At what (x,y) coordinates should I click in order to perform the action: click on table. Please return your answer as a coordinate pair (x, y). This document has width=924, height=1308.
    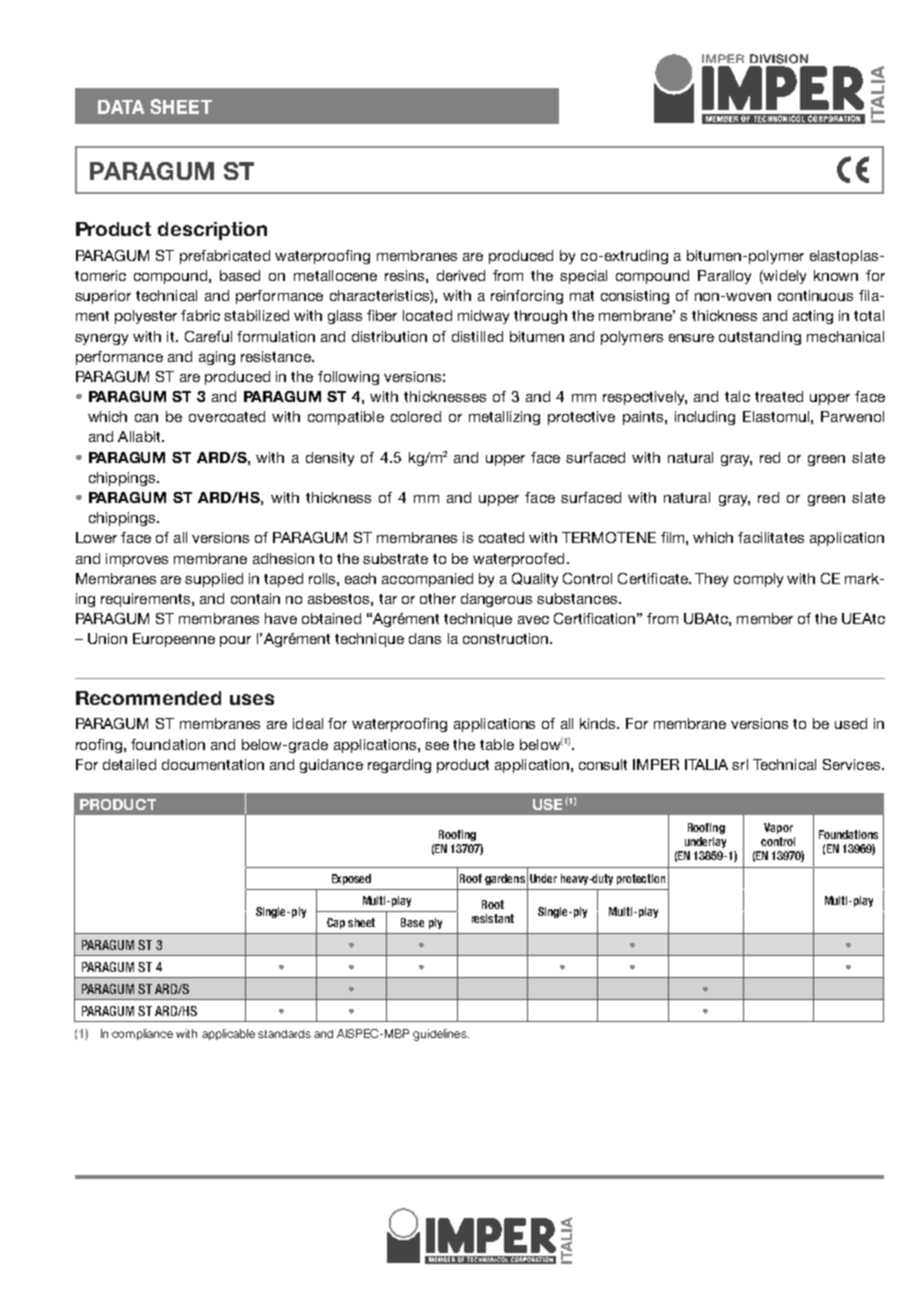
    Looking at the image, I should click on (497, 744).
